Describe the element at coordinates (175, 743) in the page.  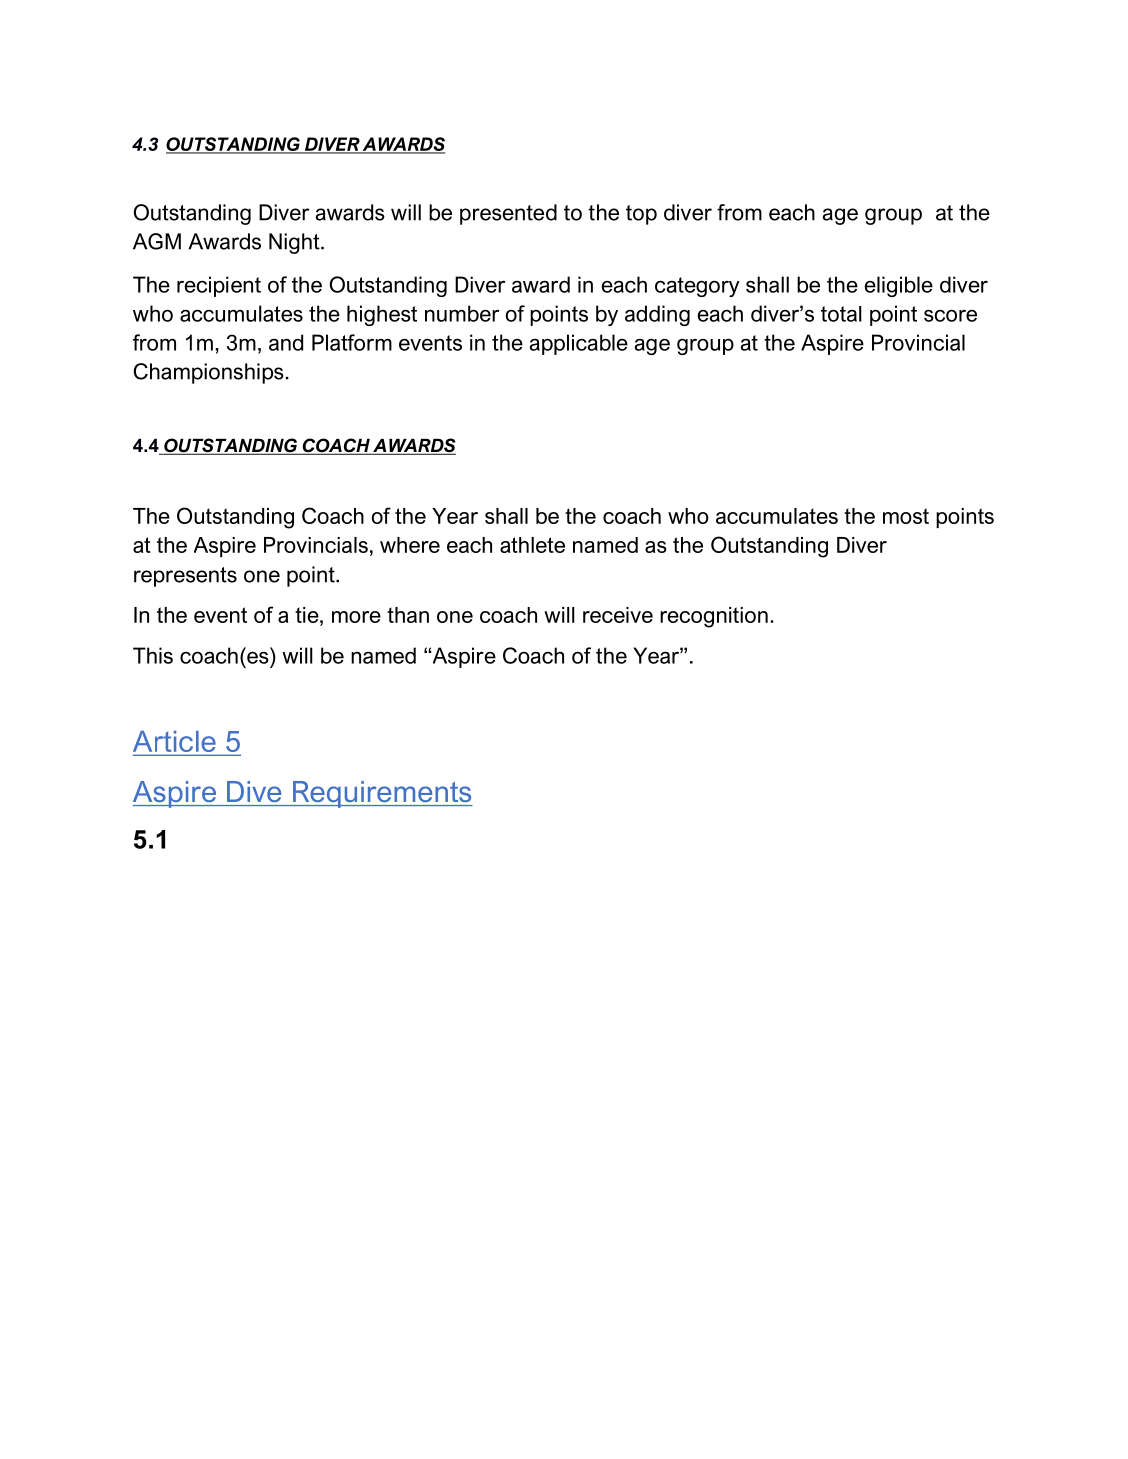
I see `Article` at that location.
